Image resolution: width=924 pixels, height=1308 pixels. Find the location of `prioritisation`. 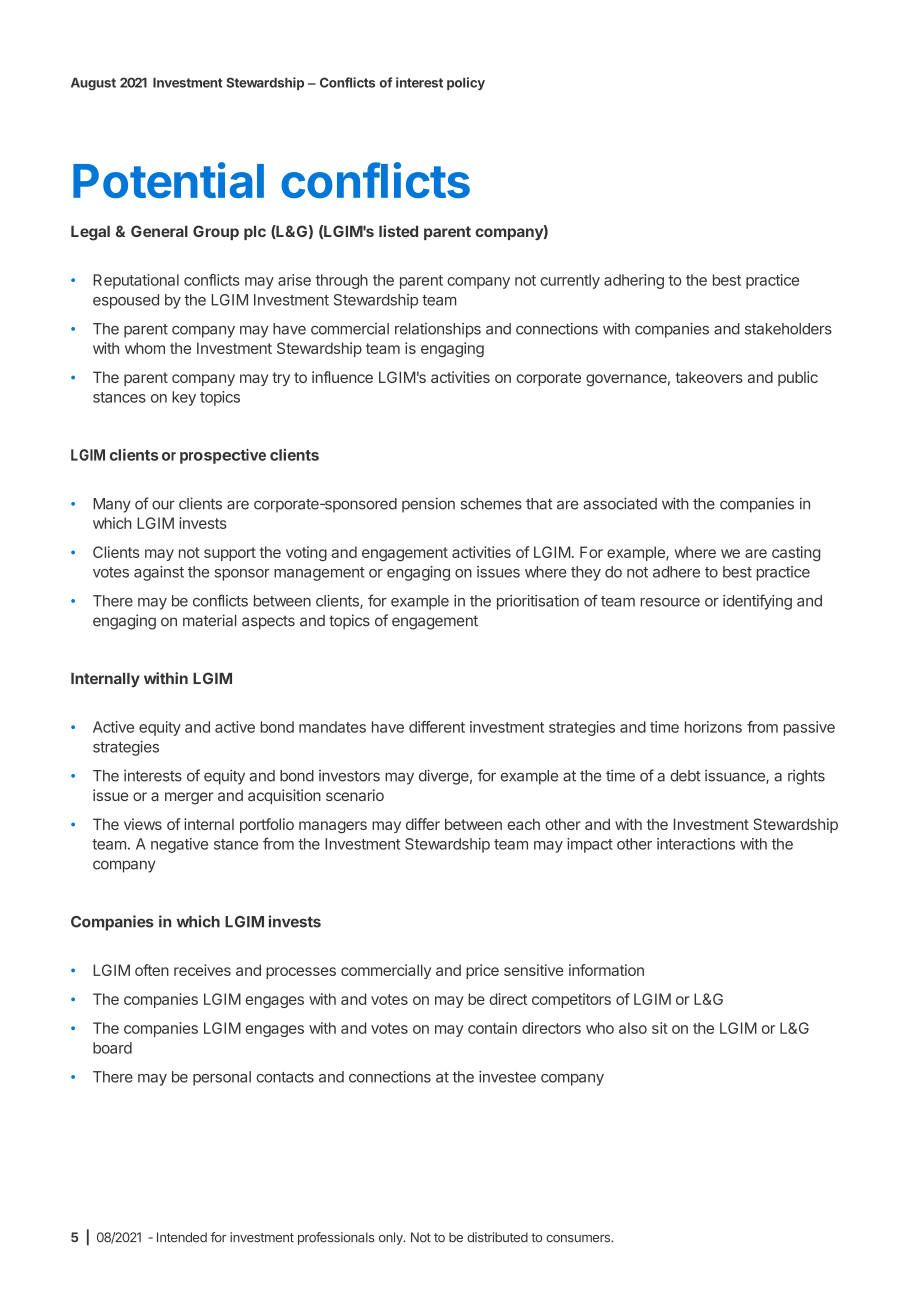

prioritisation is located at coordinates (538, 602).
